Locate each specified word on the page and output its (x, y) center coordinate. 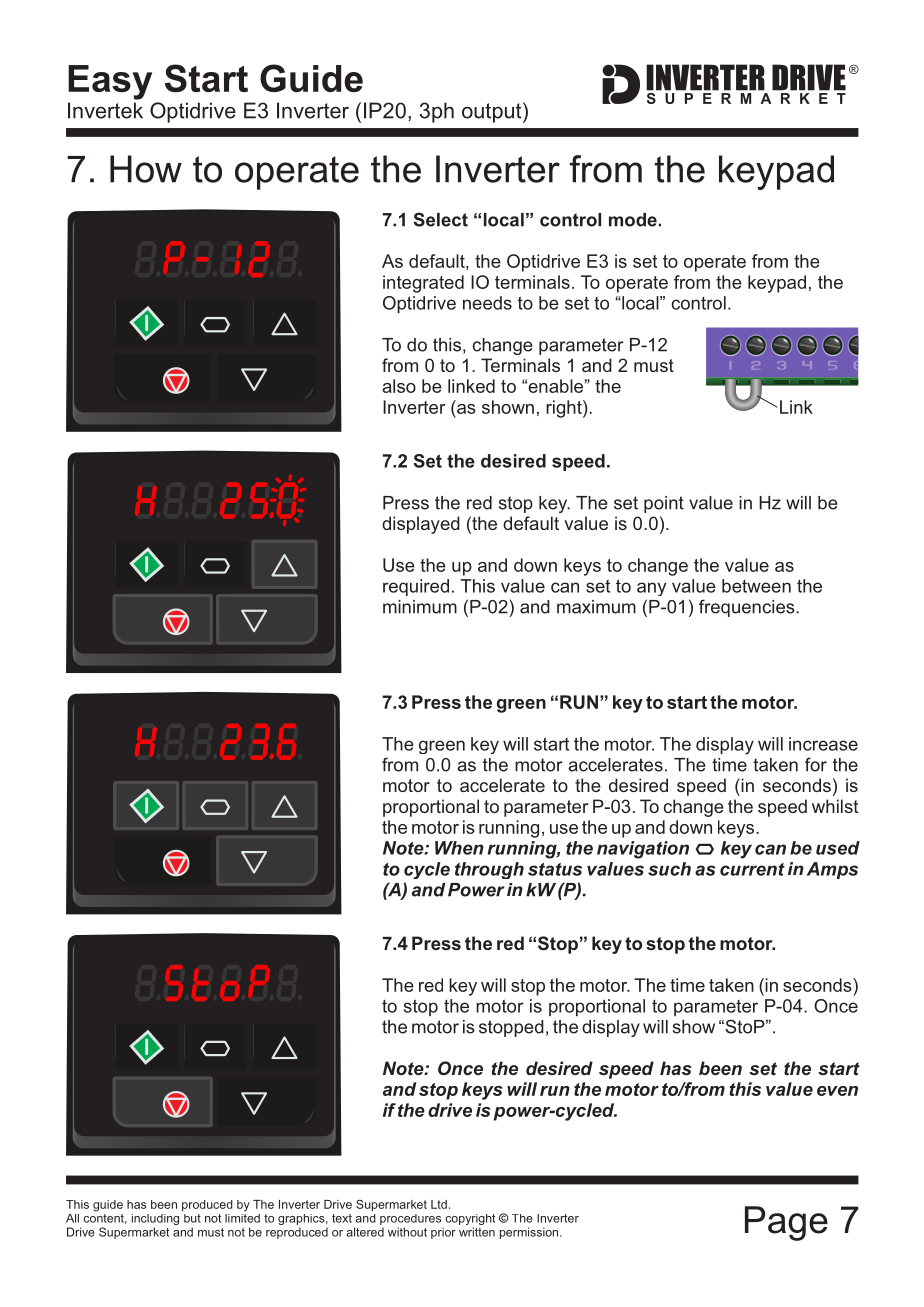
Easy (110, 82)
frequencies (748, 608)
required (416, 587)
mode (633, 220)
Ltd (439, 1204)
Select (441, 219)
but (192, 1218)
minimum (420, 607)
